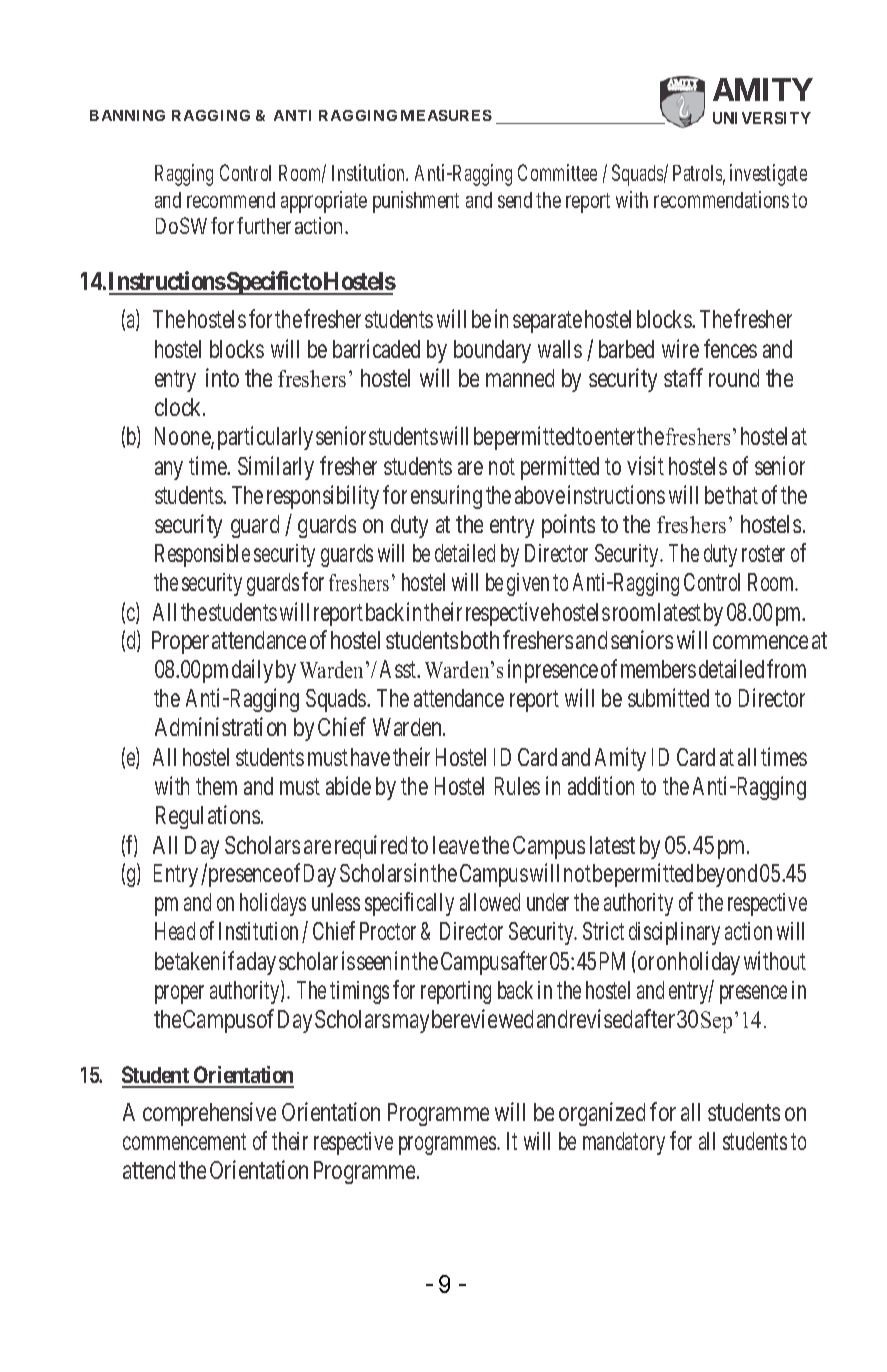  I want to click on BANNING, so click(127, 115).
